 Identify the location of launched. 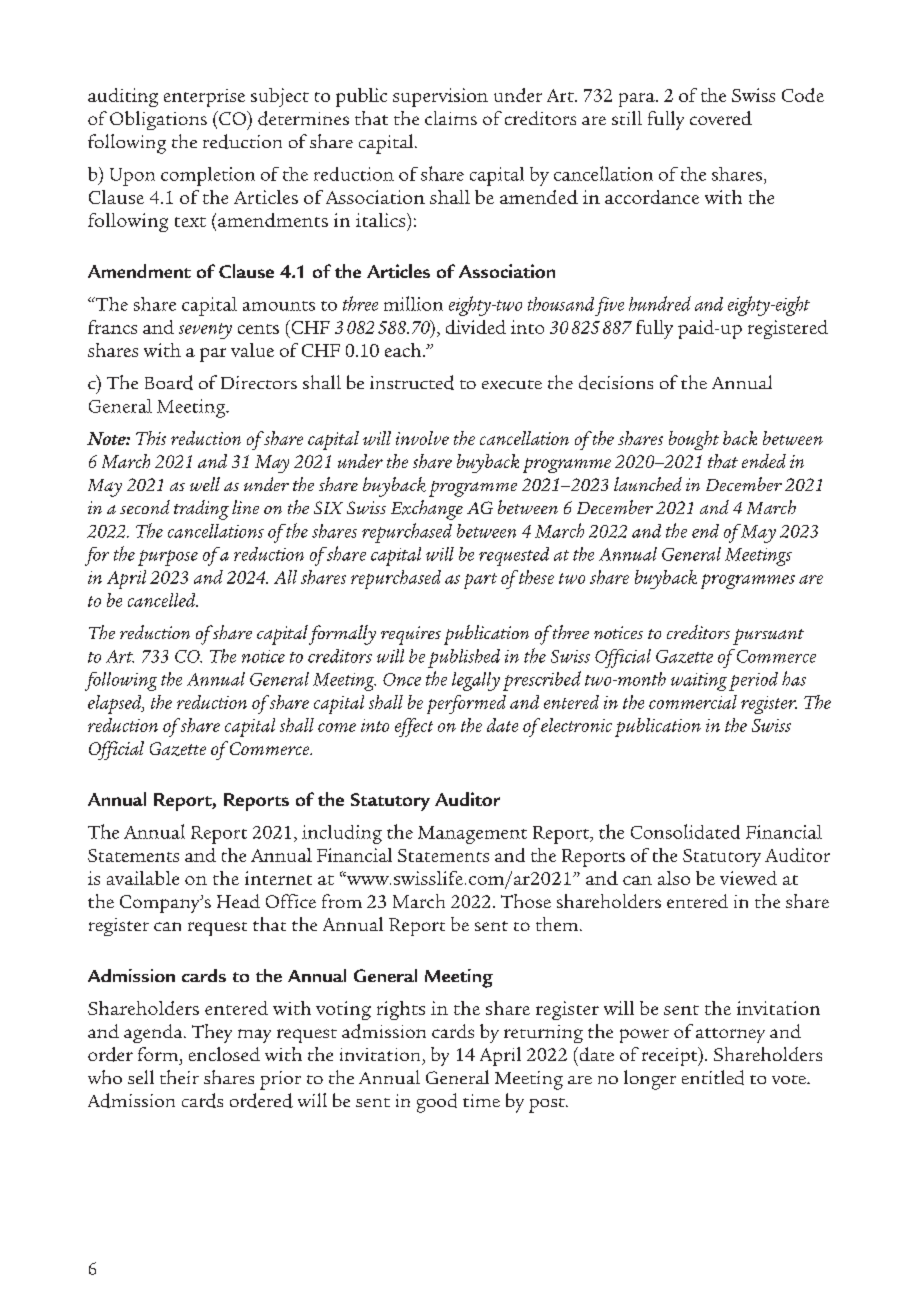
(648, 484).
